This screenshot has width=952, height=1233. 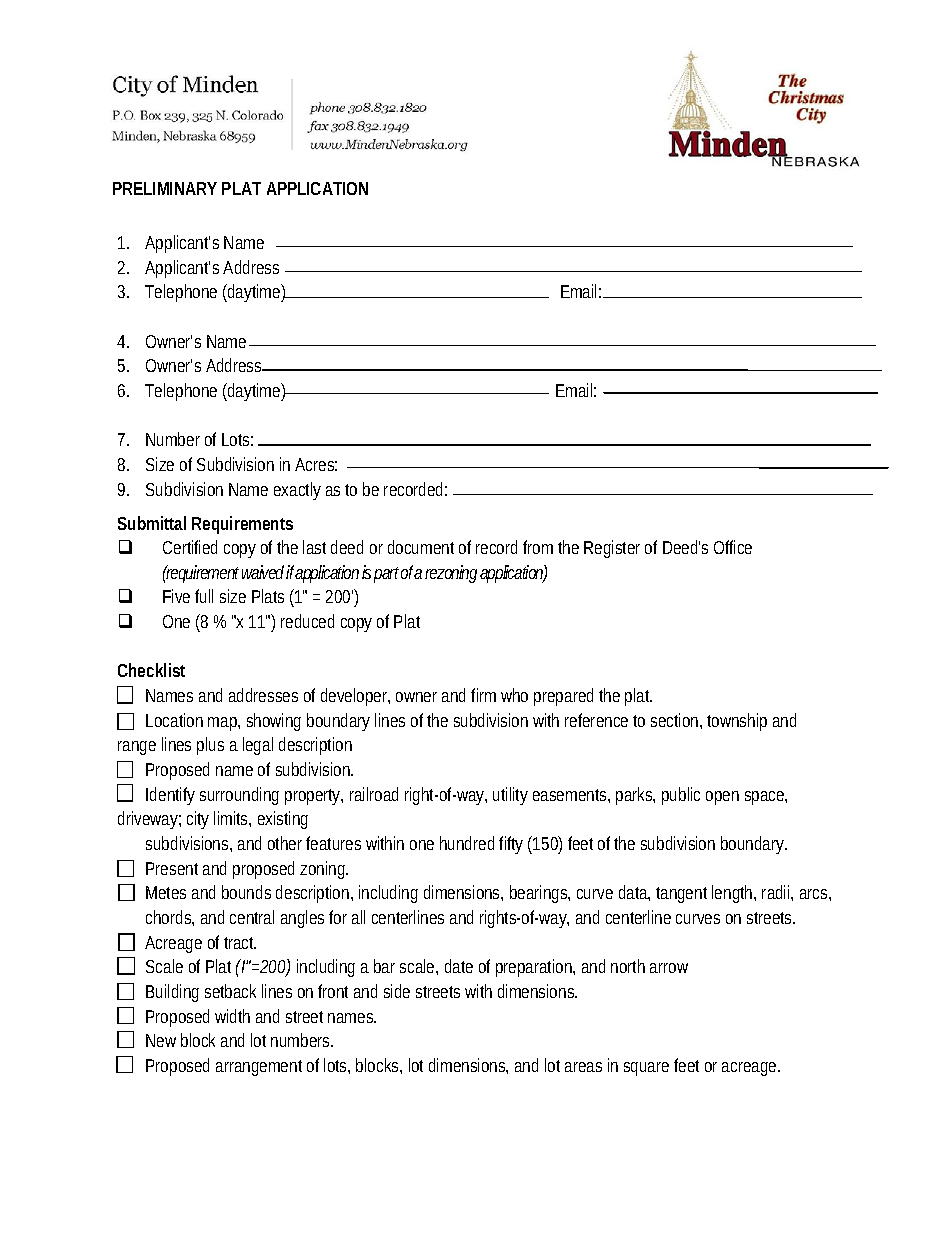 I want to click on exactly, so click(x=297, y=491).
